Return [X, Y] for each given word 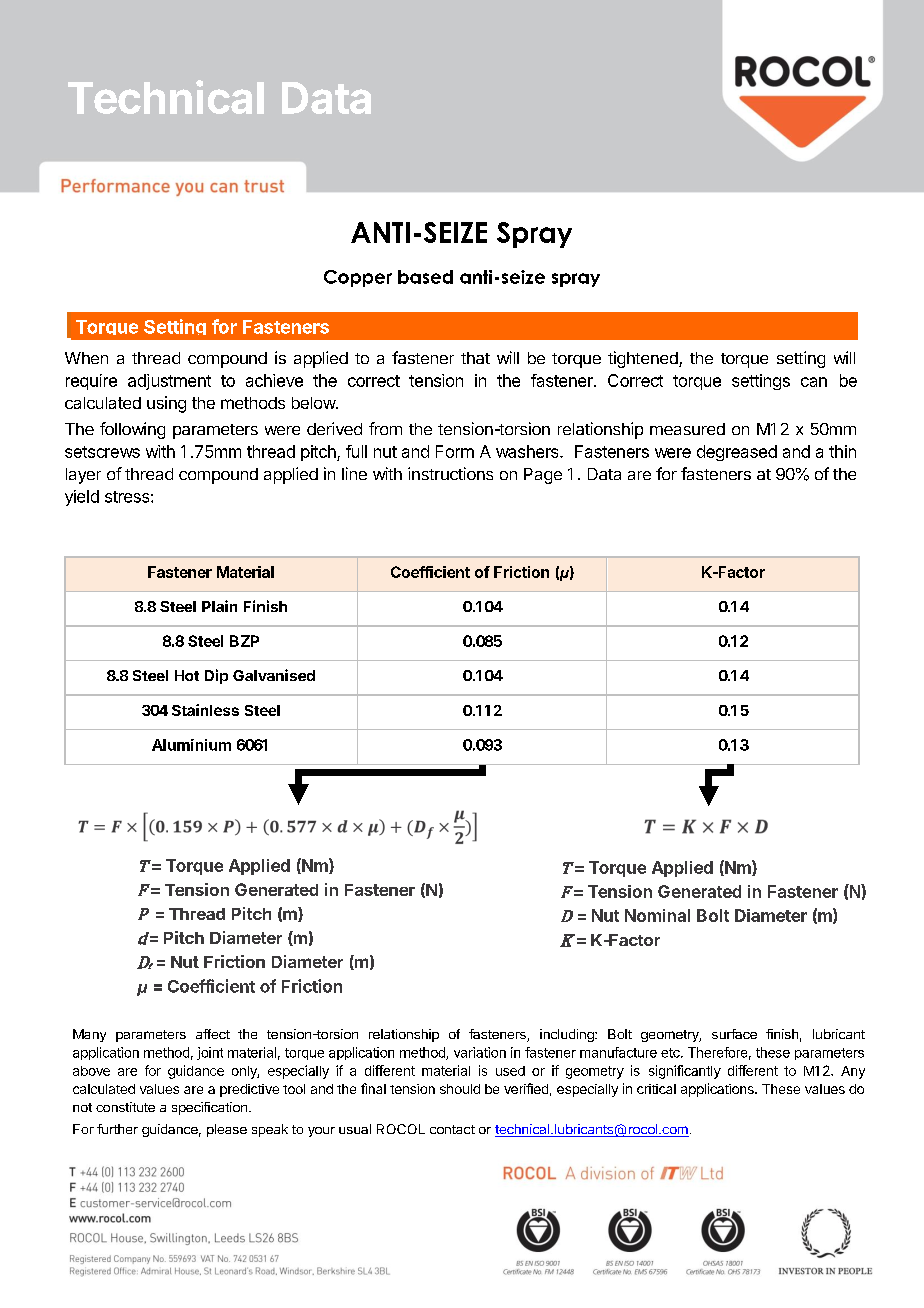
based [425, 277]
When [86, 358]
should [460, 1089]
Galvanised [274, 675]
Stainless [205, 710]
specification [209, 1108]
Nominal [657, 915]
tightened [644, 359]
